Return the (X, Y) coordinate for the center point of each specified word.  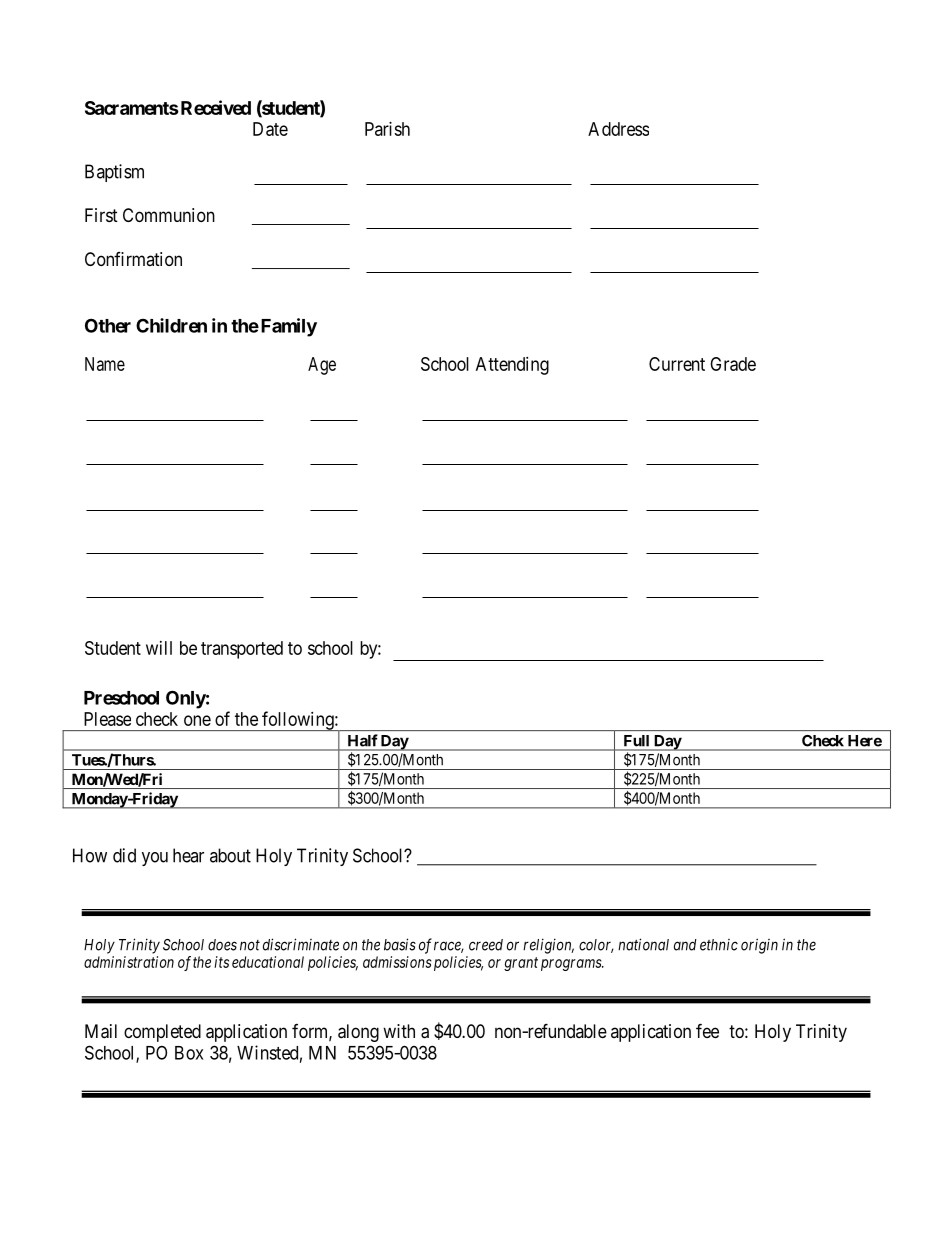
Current (677, 364)
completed (162, 1033)
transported (242, 650)
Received (214, 107)
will (159, 648)
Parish (387, 129)
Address (618, 129)
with (399, 1031)
